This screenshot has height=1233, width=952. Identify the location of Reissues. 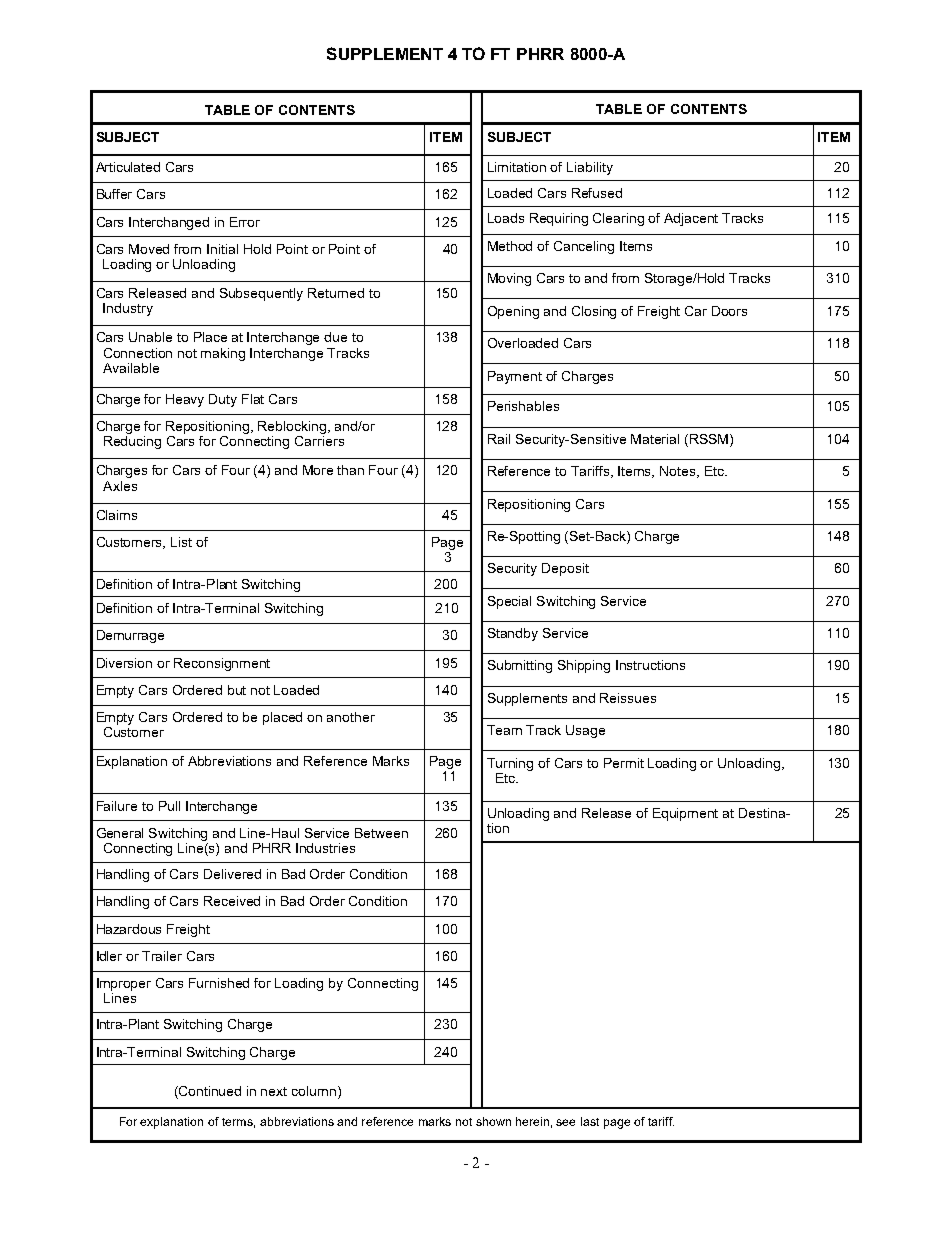
(628, 698).
